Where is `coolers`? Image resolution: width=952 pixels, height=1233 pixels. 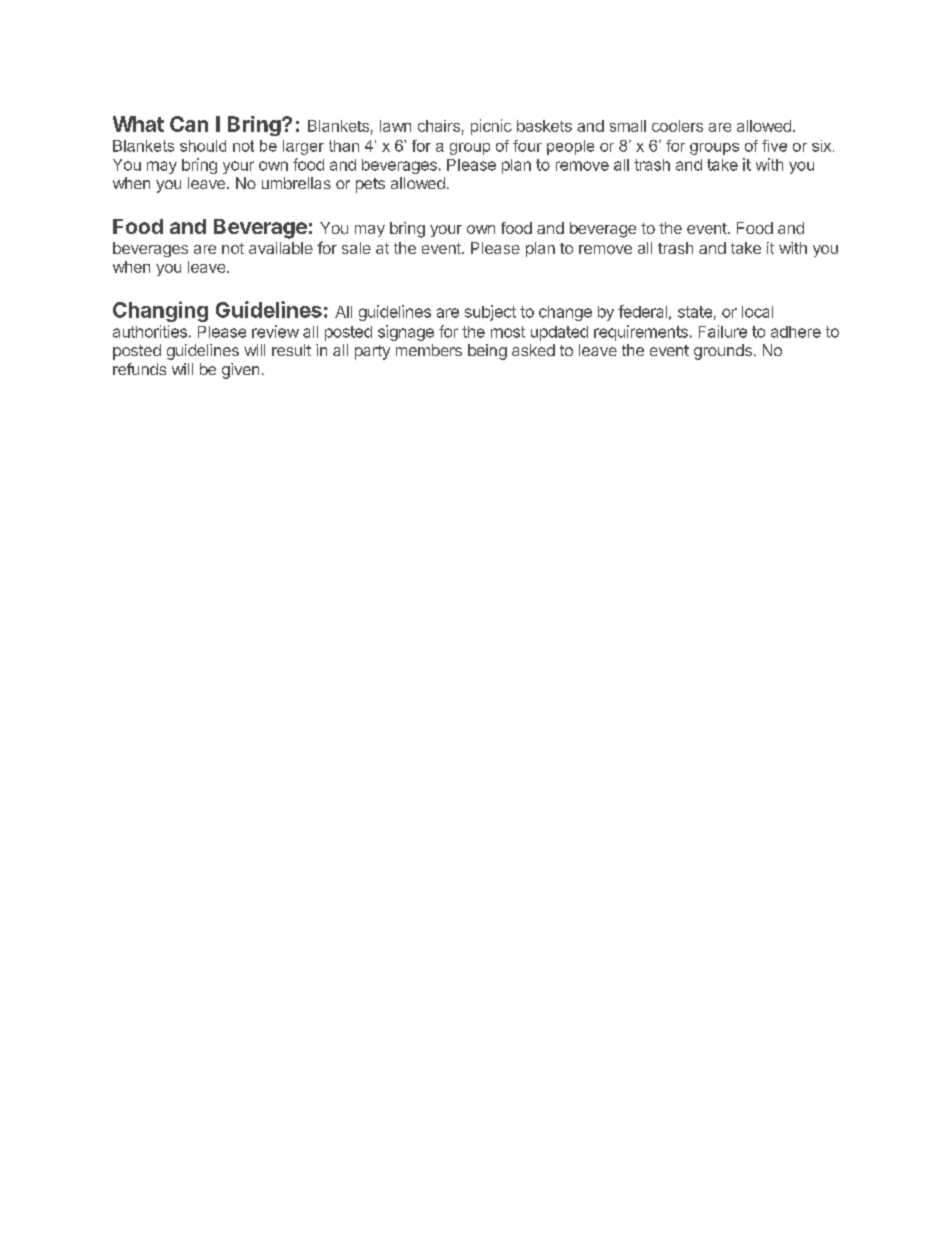
coolers is located at coordinates (677, 126).
